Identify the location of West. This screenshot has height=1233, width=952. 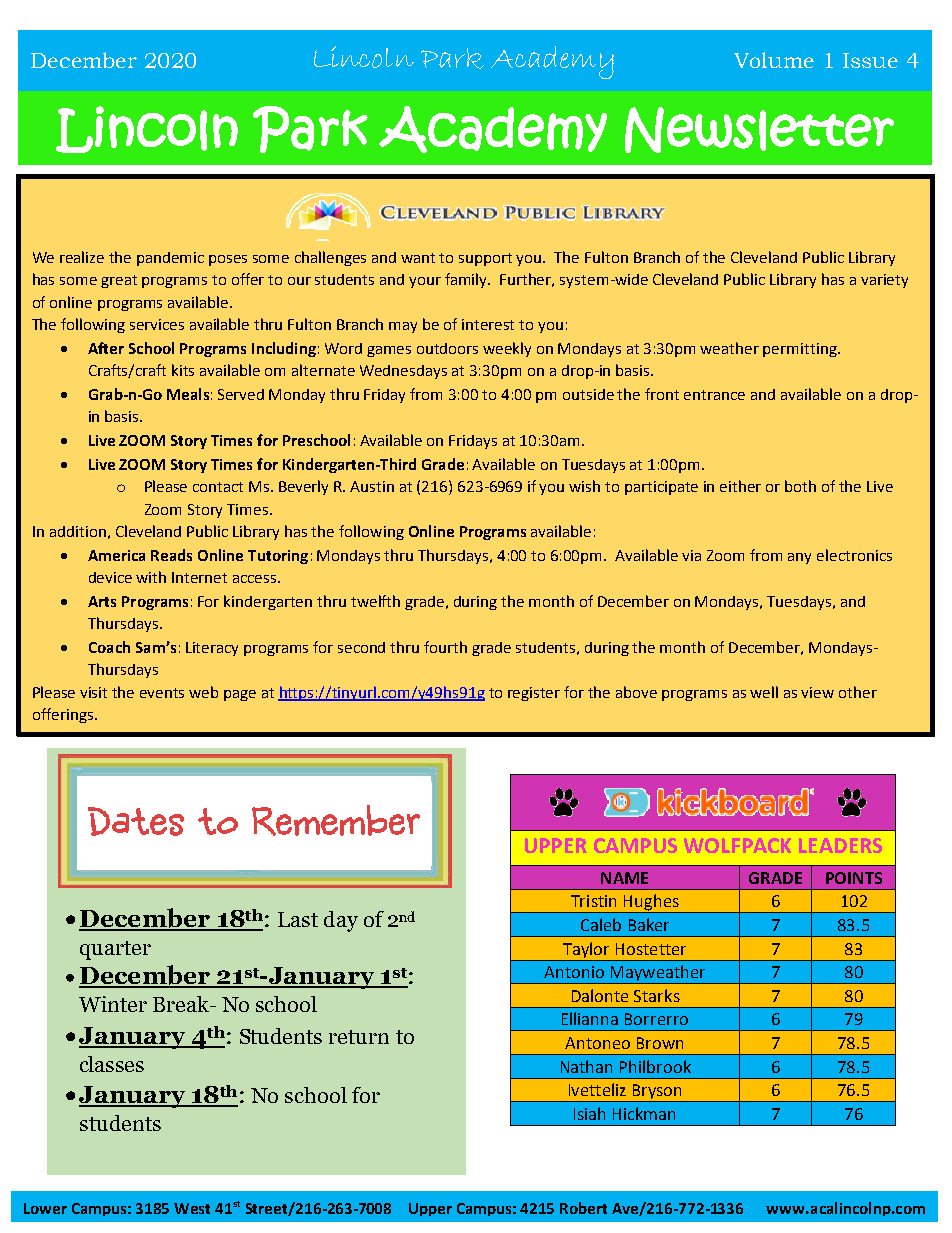
(192, 1208).
